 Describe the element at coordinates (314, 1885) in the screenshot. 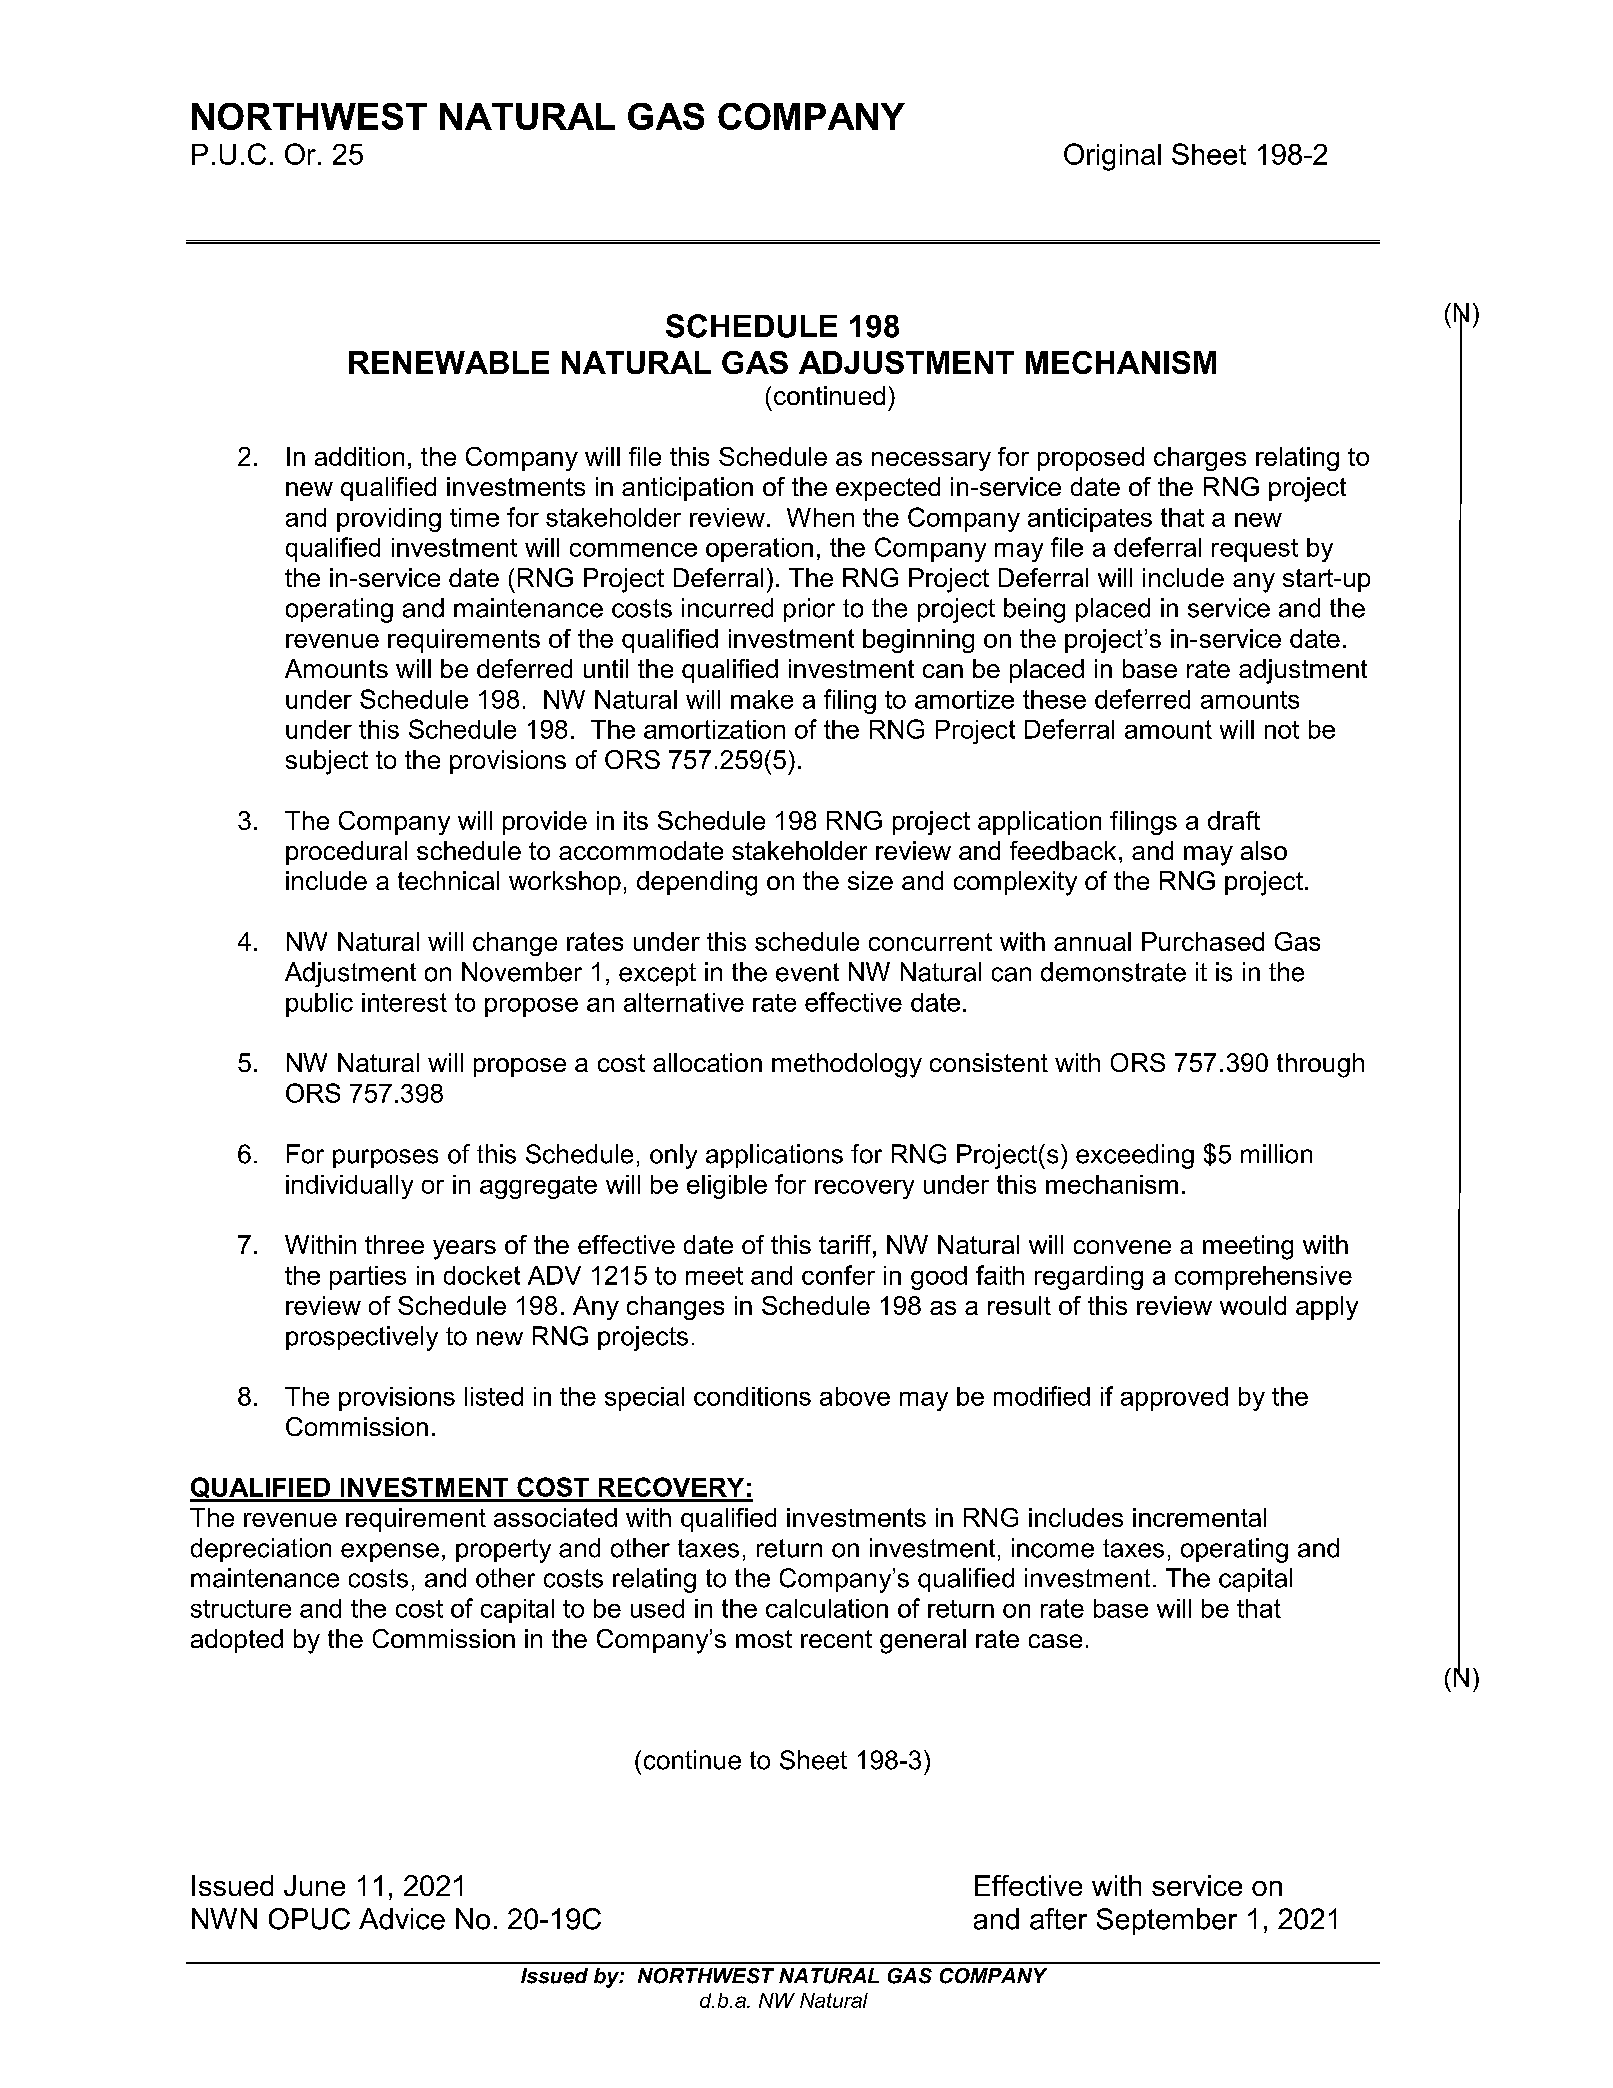

I see `June` at that location.
